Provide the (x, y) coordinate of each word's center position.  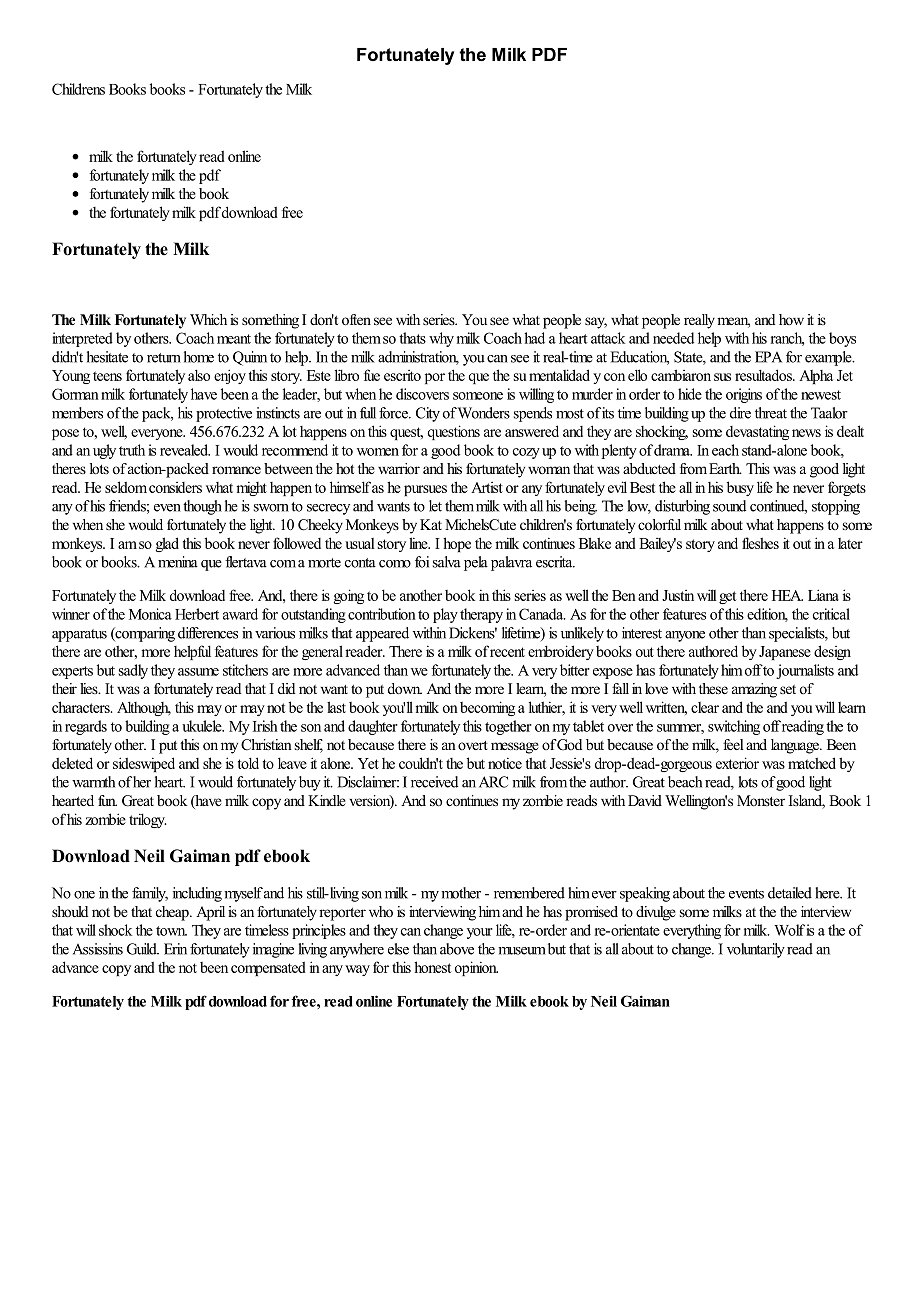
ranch (787, 339)
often (356, 319)
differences (208, 633)
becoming (487, 708)
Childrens (78, 89)
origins (744, 395)
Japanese (785, 653)
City (428, 414)
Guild (143, 949)
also (199, 375)
